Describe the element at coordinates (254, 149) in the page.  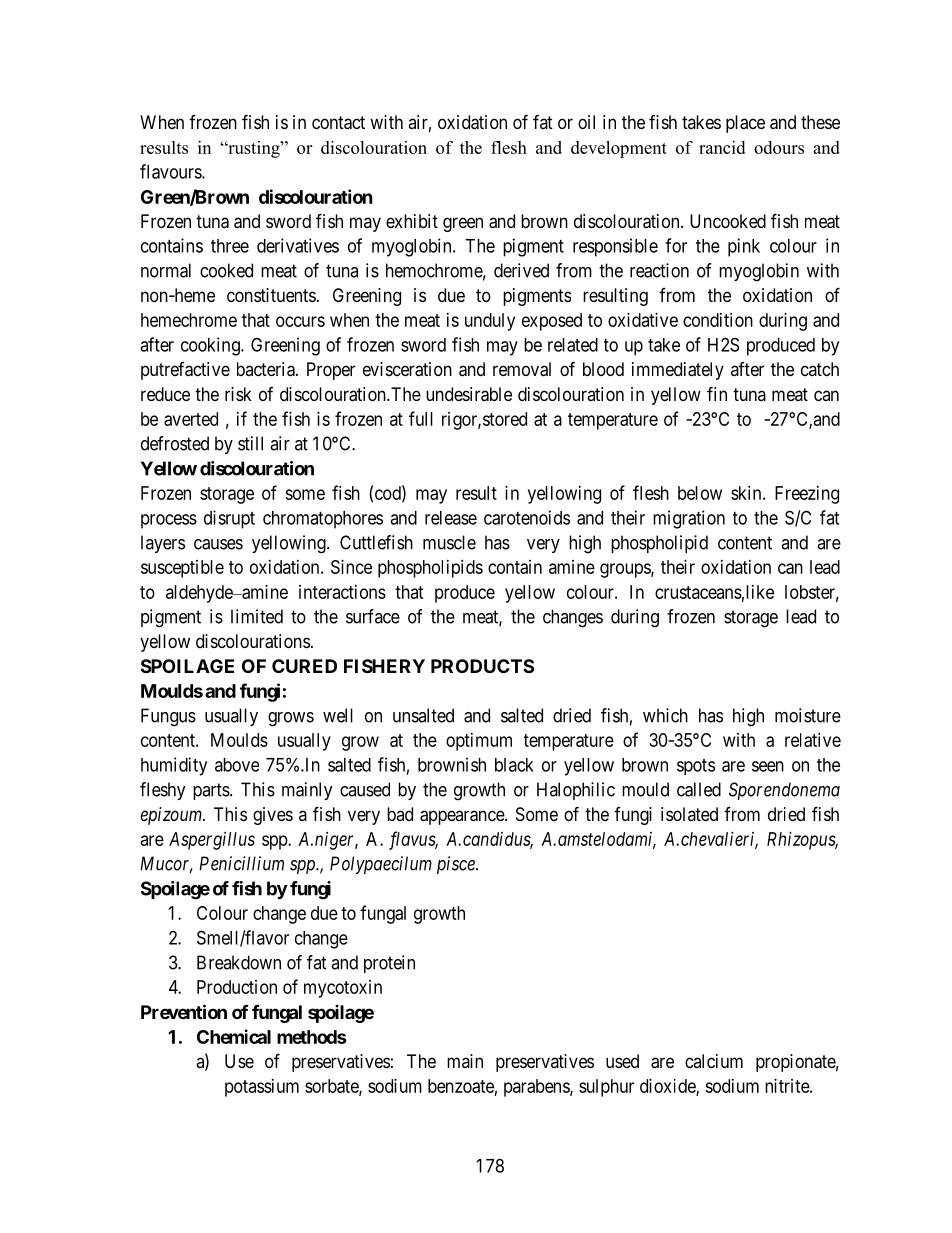
I see `rusting` at that location.
